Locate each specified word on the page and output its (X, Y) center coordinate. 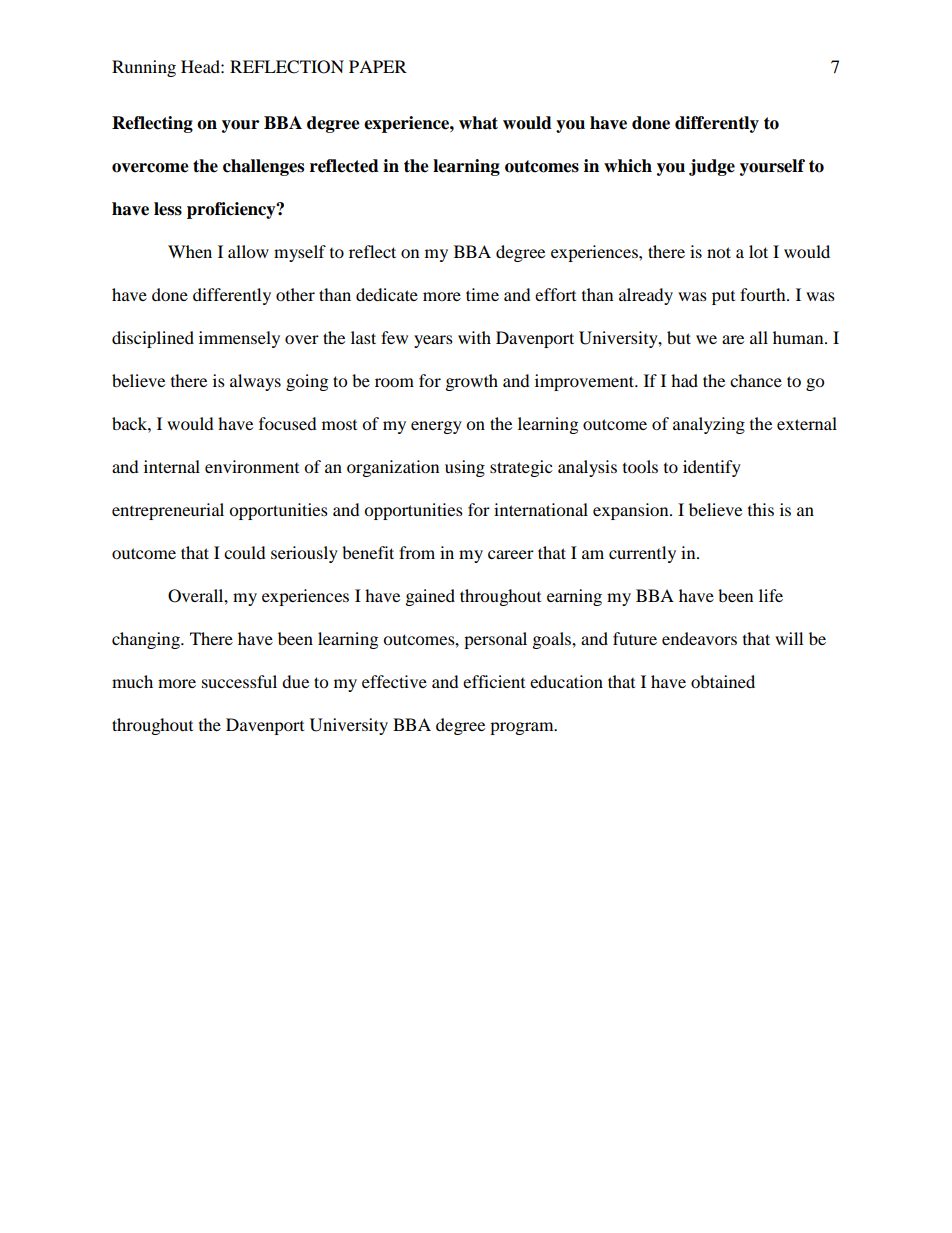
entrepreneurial (168, 511)
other (295, 294)
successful (239, 681)
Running (144, 68)
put (723, 298)
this (761, 509)
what (478, 123)
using (465, 468)
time (482, 294)
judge (712, 167)
